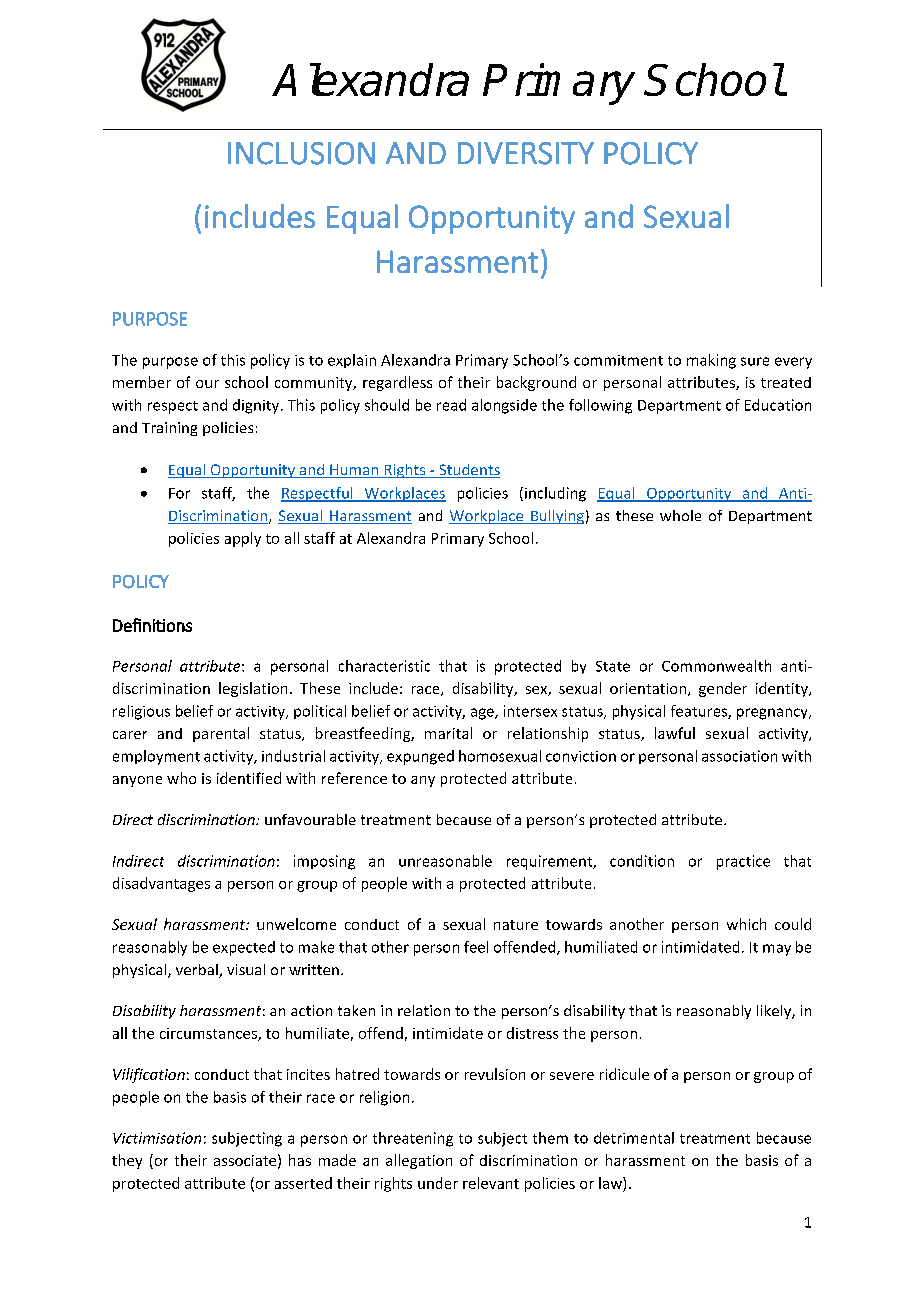 Image resolution: width=924 pixels, height=1308 pixels. Describe the element at coordinates (161, 884) in the page. I see `disadvantages` at that location.
